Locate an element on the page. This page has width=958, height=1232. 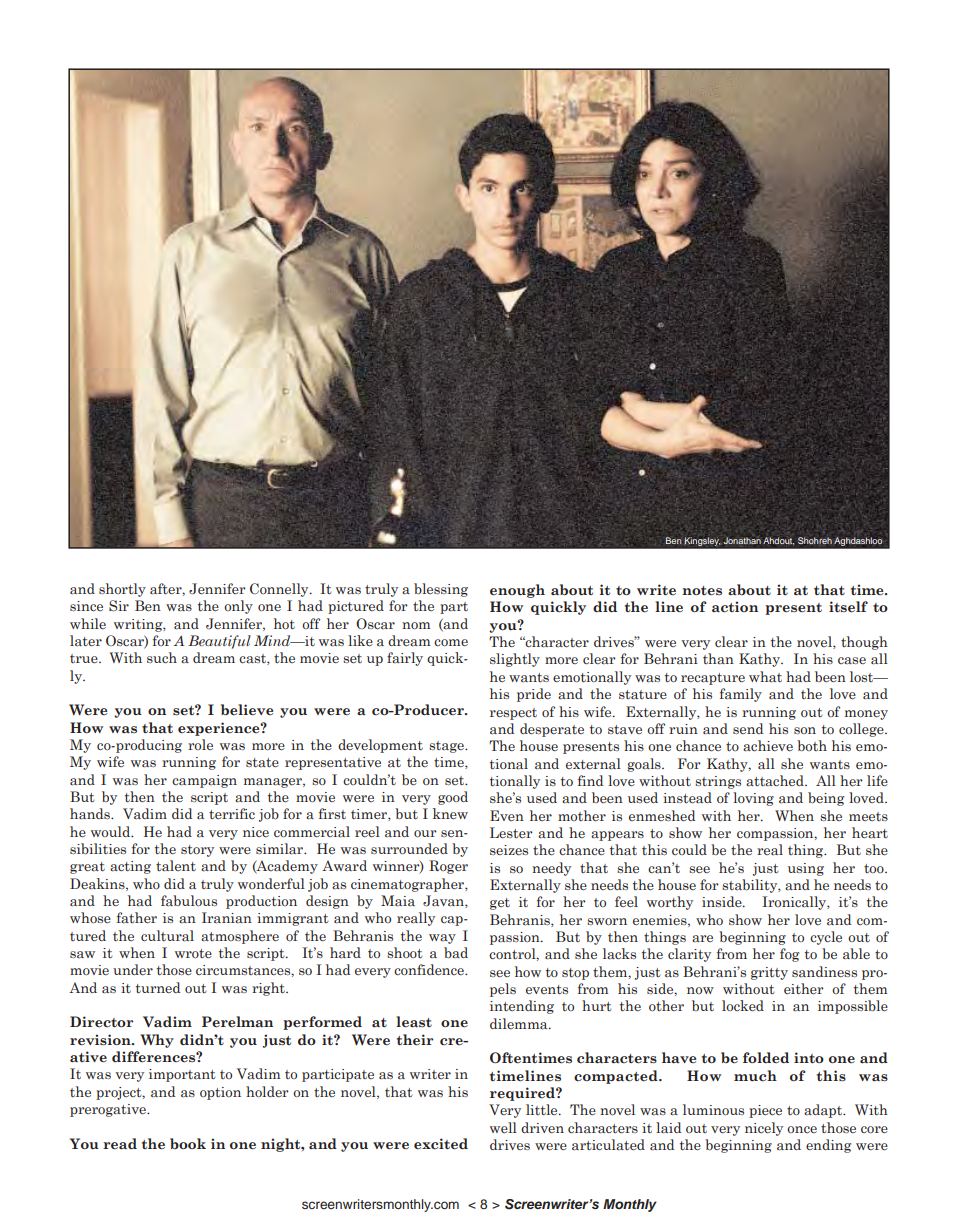
good is located at coordinates (453, 798).
